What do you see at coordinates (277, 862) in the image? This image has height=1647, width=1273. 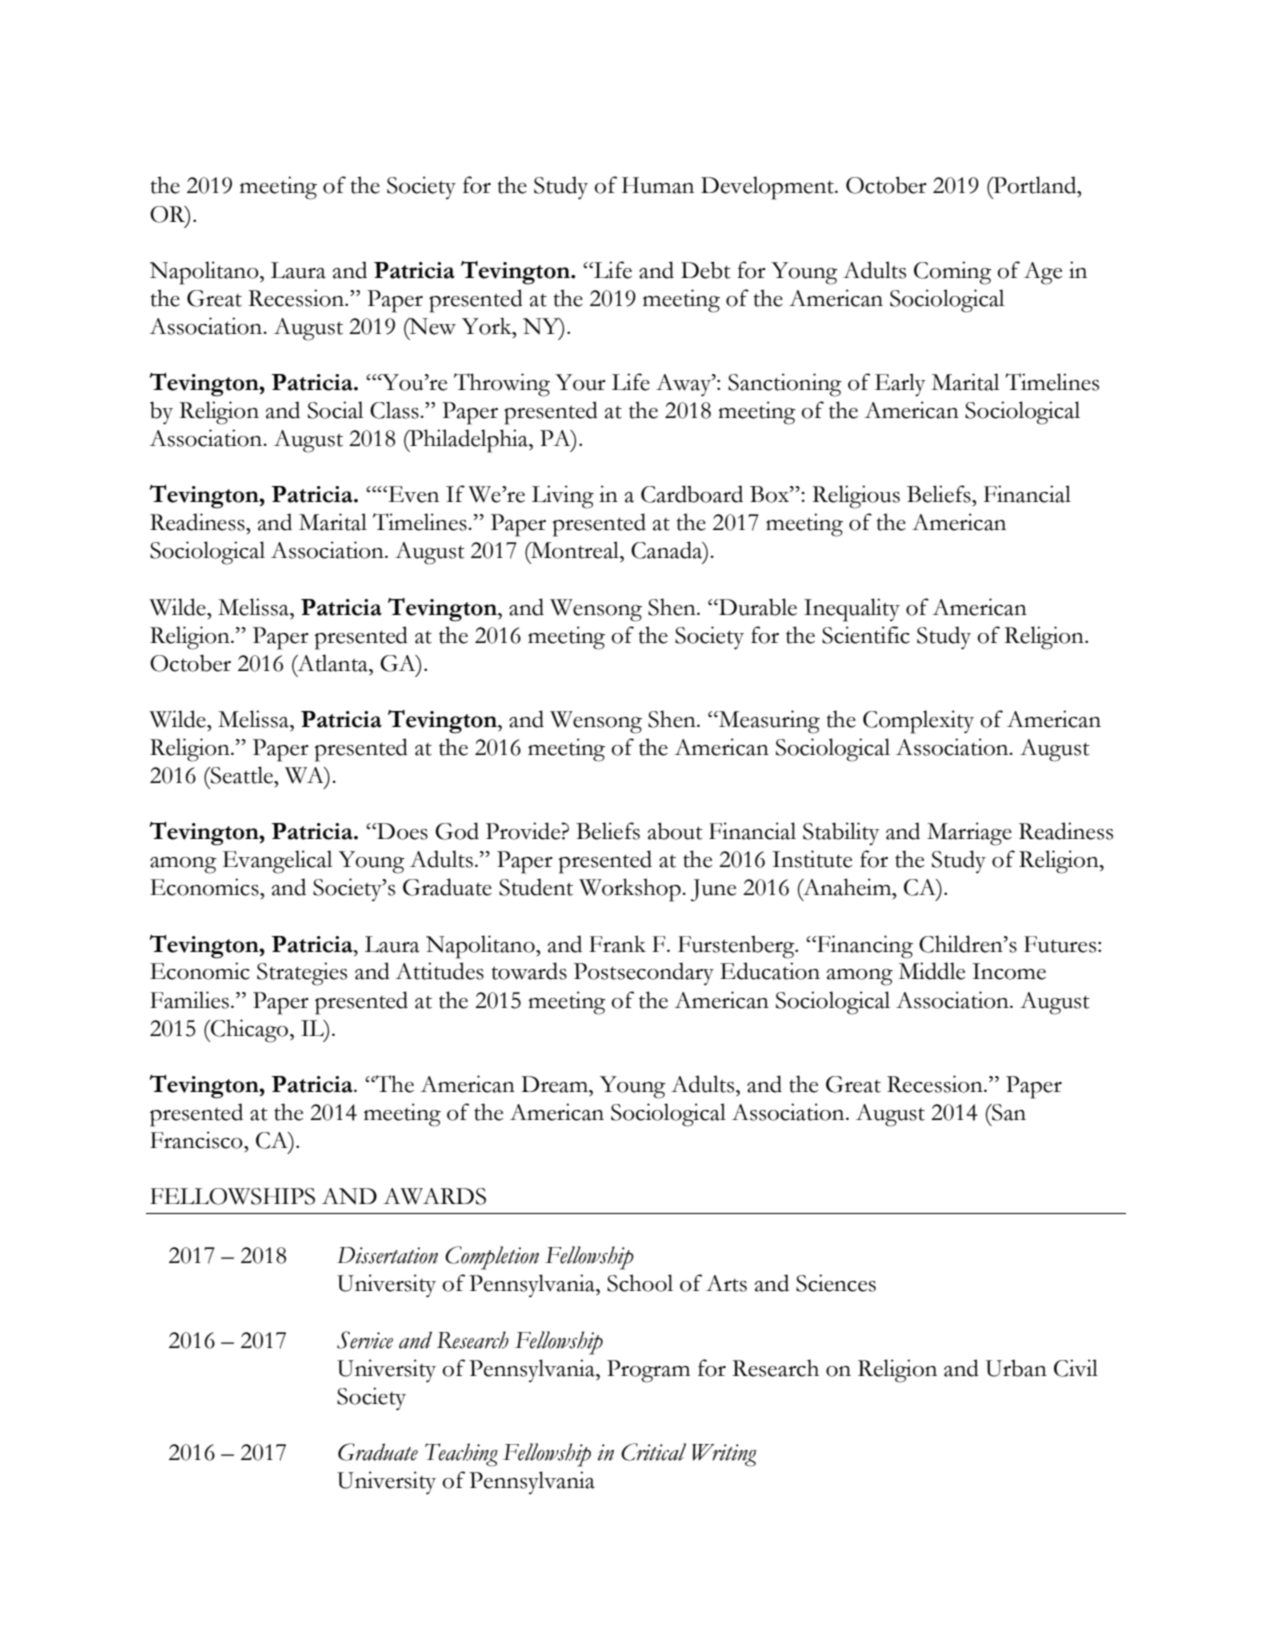 I see `Evangelical` at bounding box center [277, 862].
